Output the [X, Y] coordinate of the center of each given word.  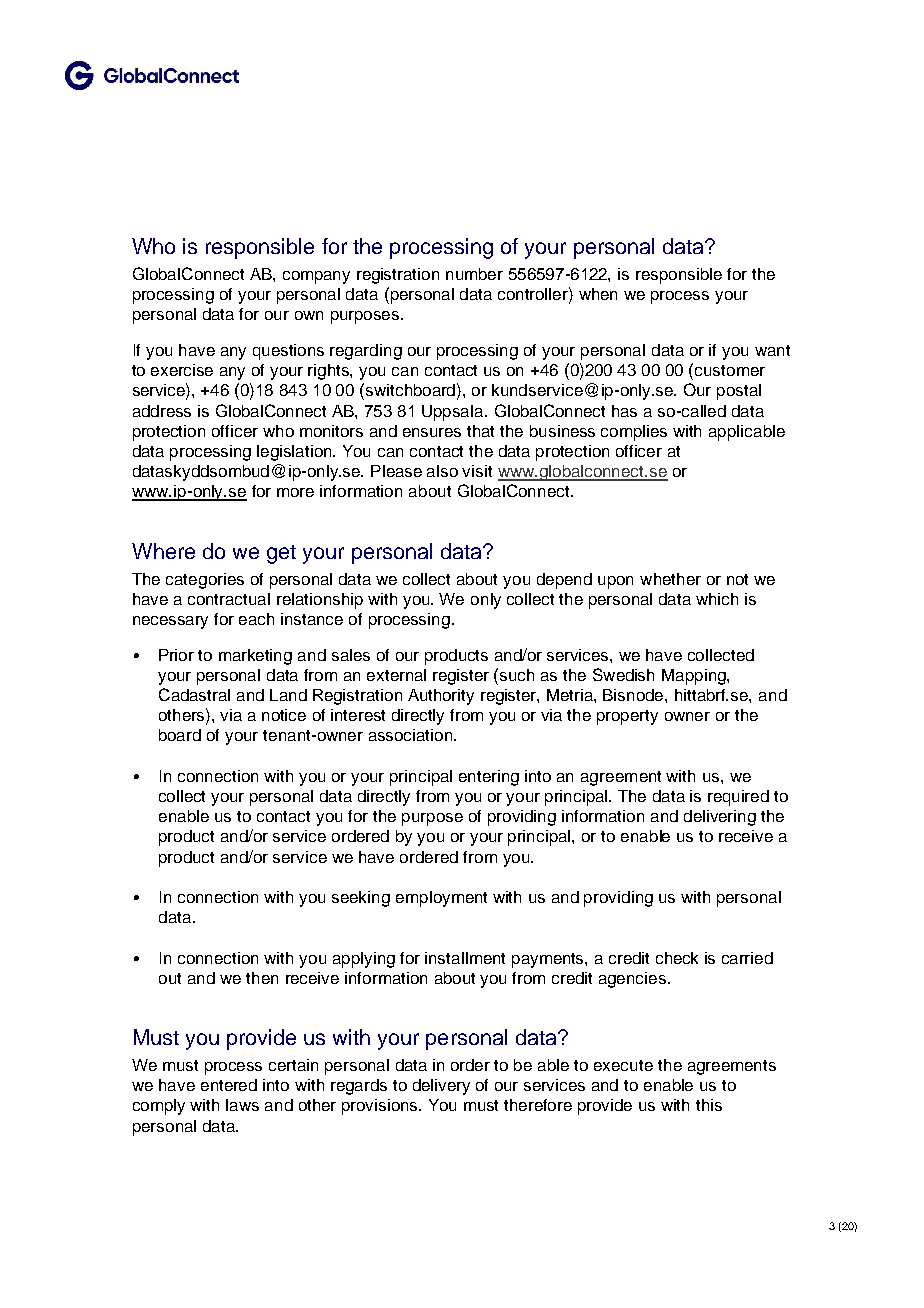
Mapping [695, 677]
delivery [441, 1087]
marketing [255, 657]
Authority [441, 697]
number [474, 274]
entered [229, 1085]
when [598, 294]
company [316, 277]
